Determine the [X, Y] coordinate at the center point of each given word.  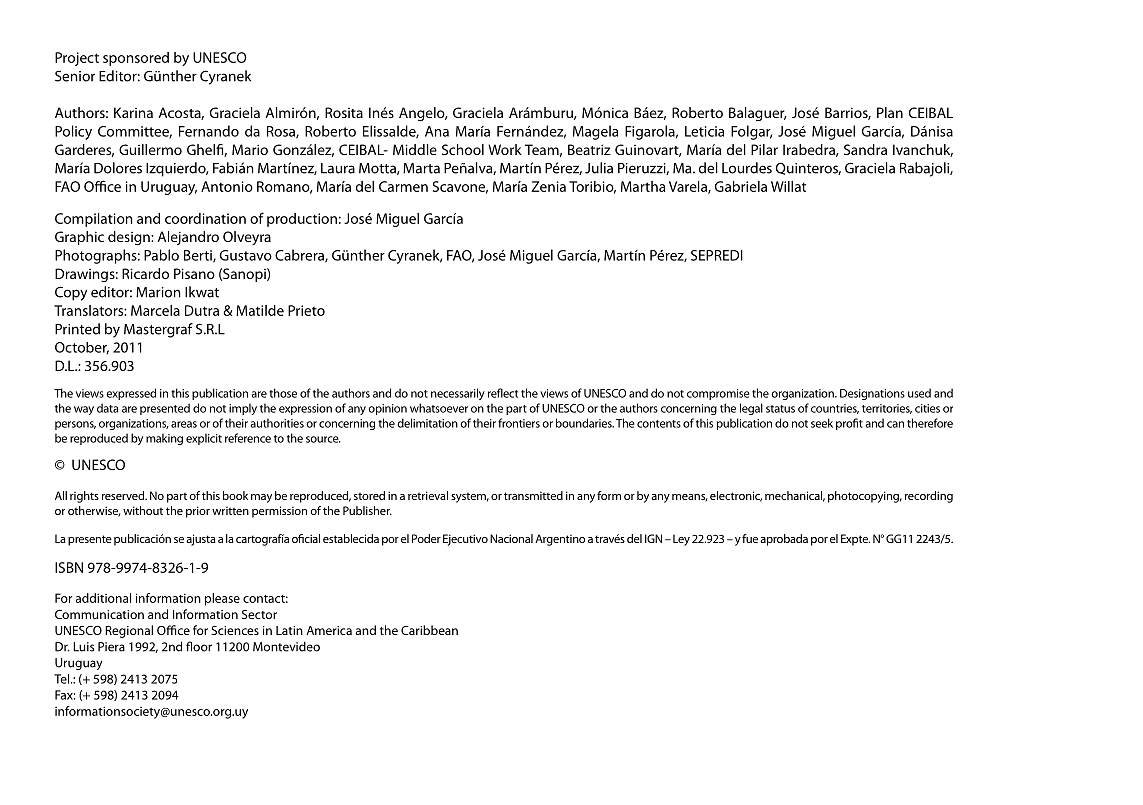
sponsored [136, 59]
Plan [890, 112]
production [302, 220]
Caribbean [429, 630]
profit [849, 424]
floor [199, 646]
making [164, 439]
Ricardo [145, 273]
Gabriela [741, 186]
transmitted [533, 495]
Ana [437, 131]
